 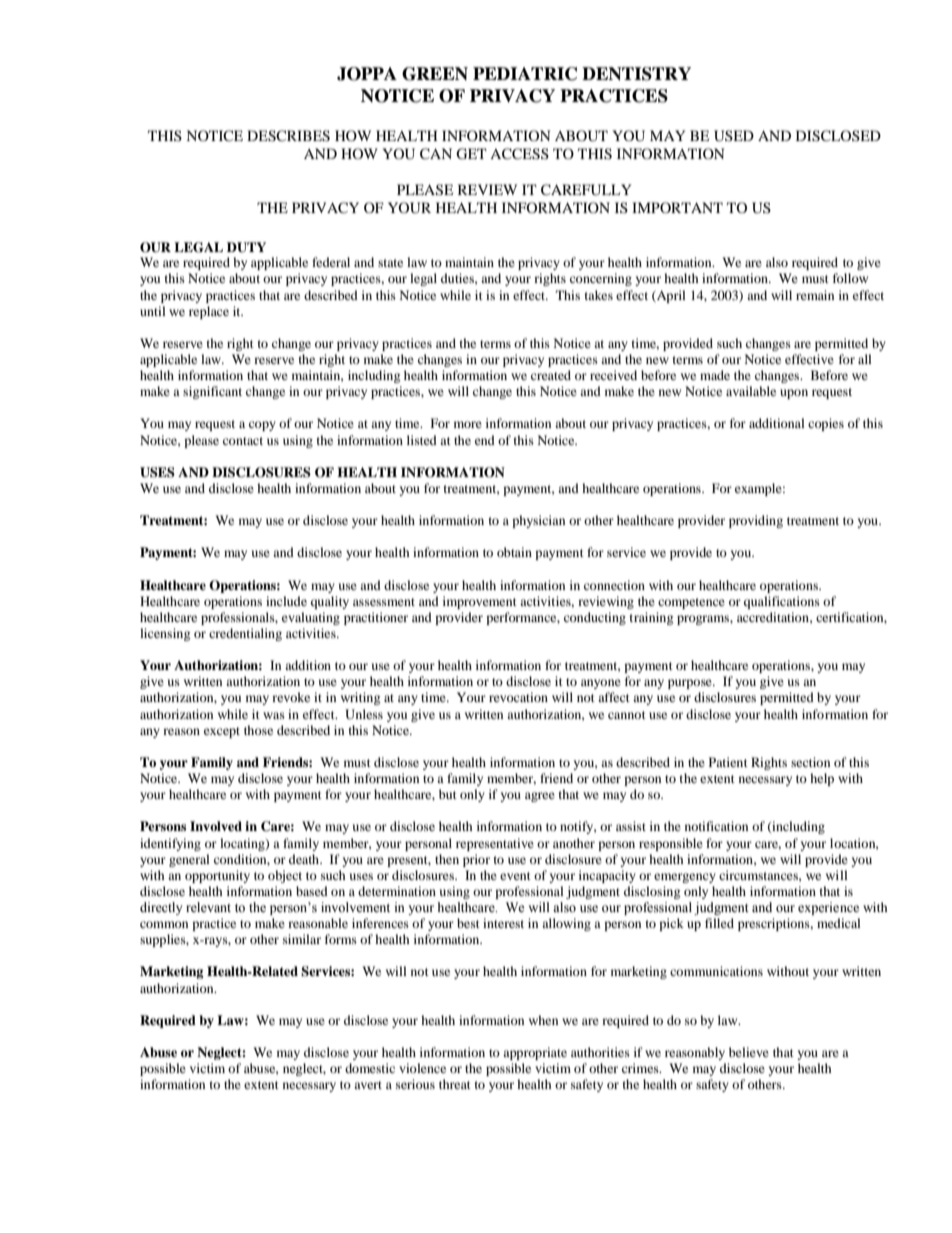 I want to click on agree, so click(x=540, y=797).
